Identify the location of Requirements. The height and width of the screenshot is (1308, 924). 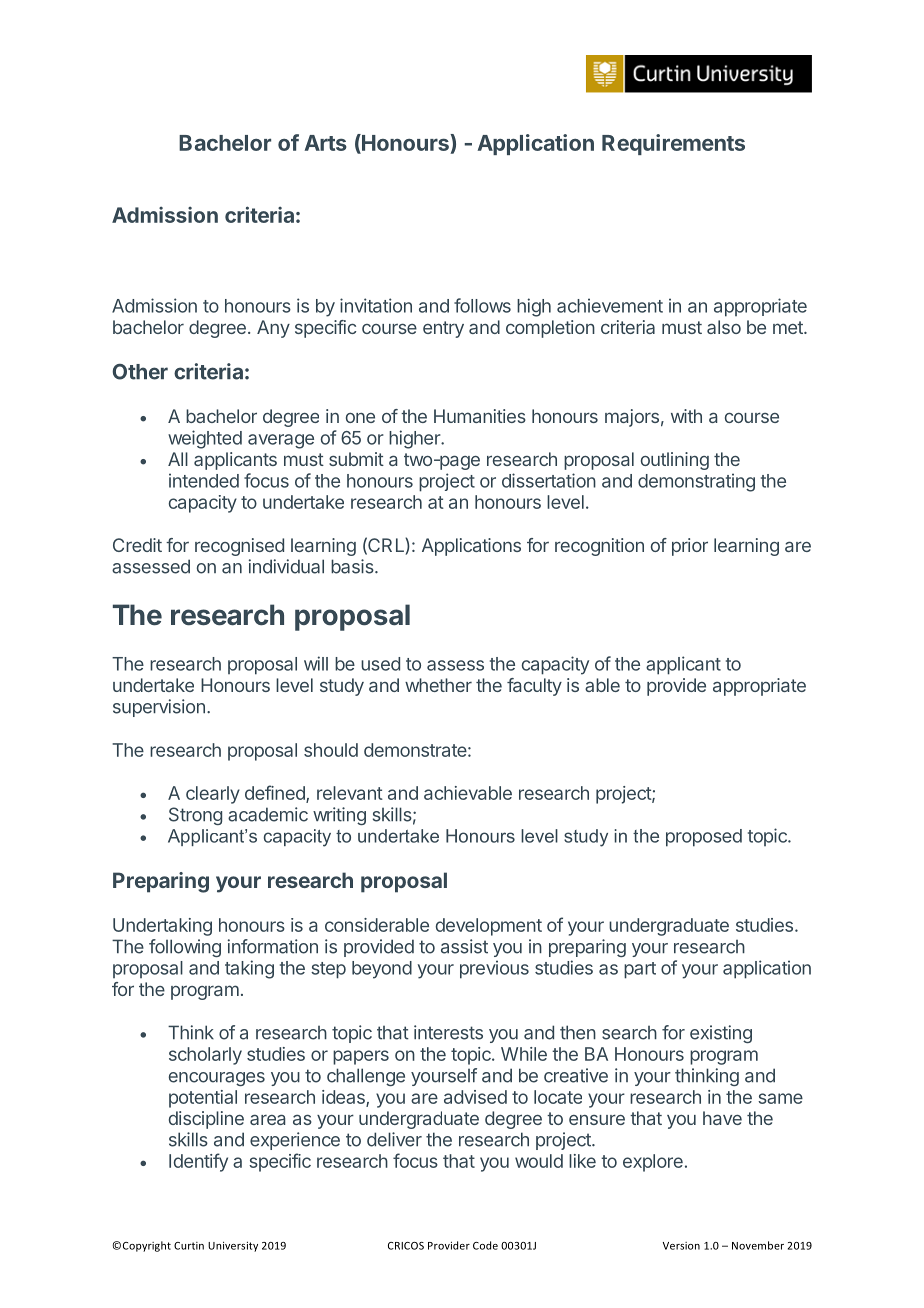
(673, 144).
